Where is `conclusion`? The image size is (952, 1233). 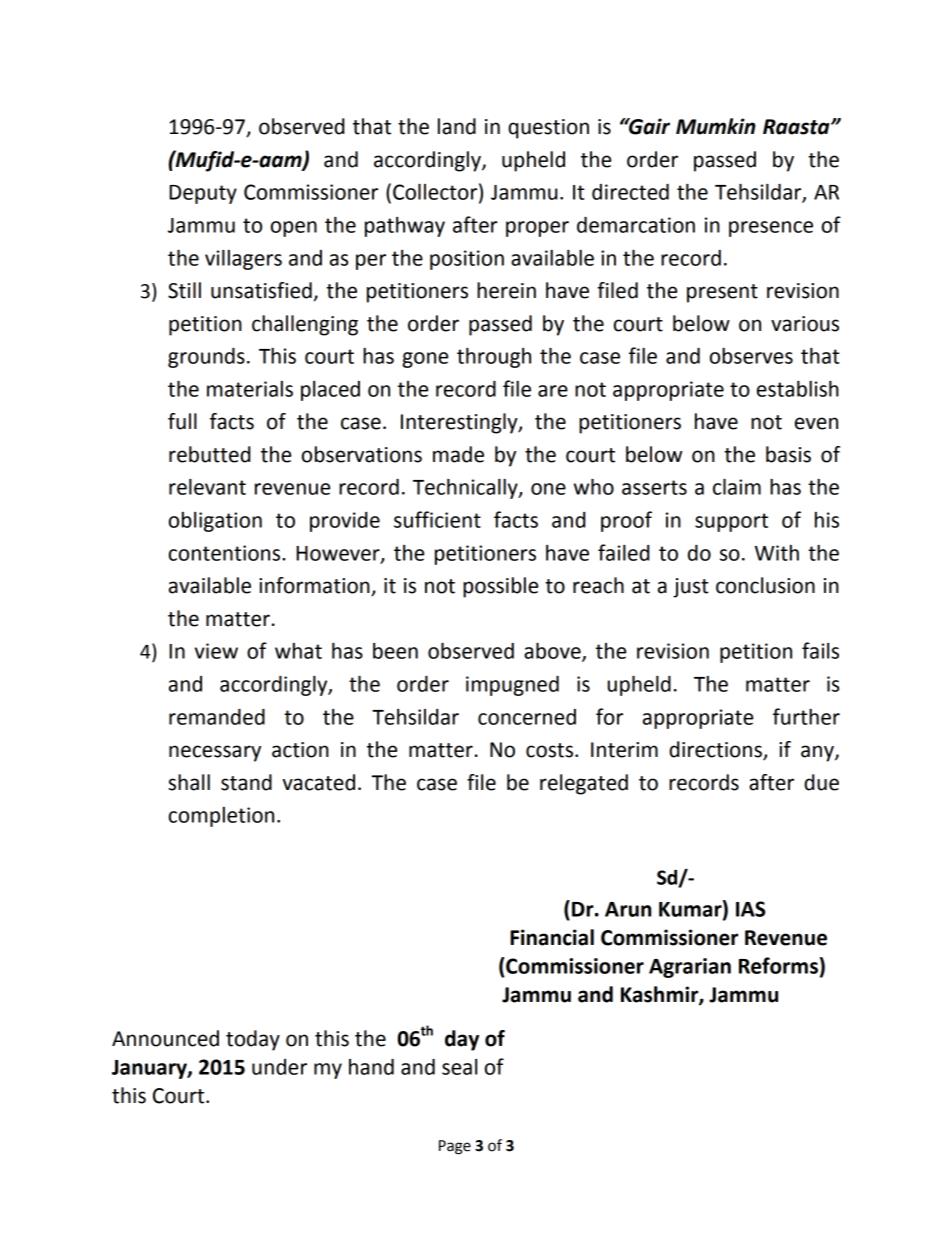 conclusion is located at coordinates (765, 585).
